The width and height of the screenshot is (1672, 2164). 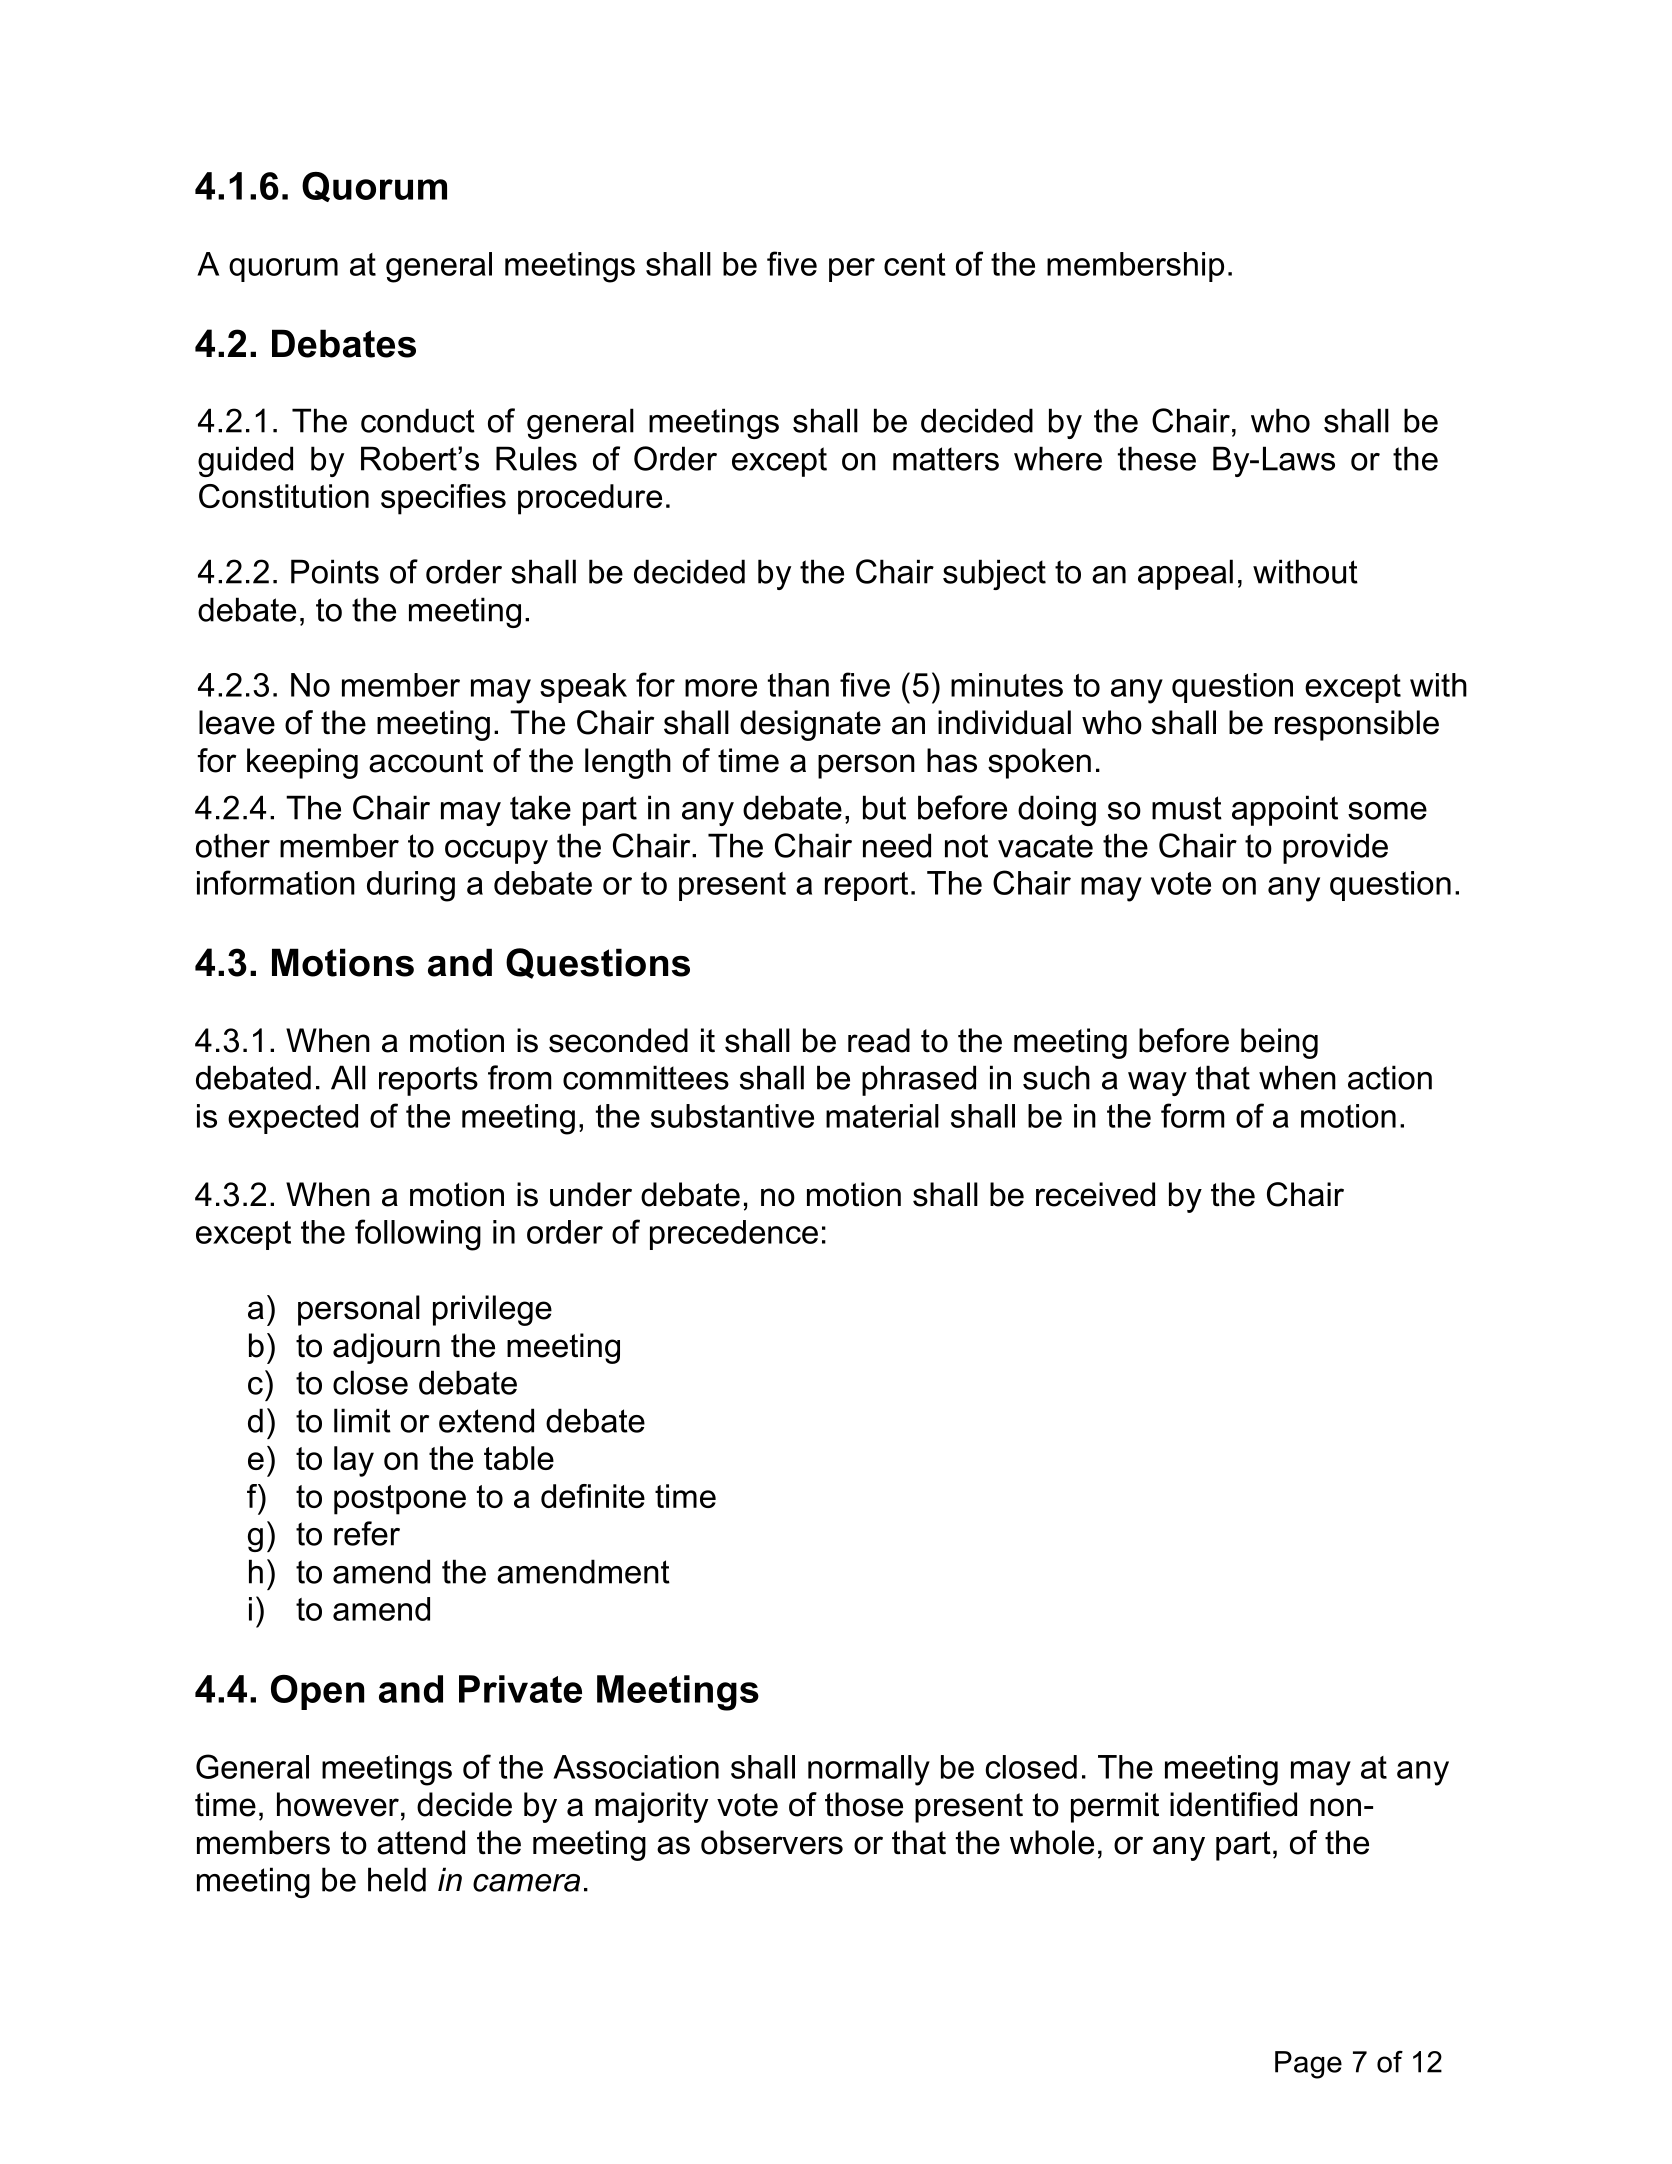 I want to click on account, so click(x=426, y=761).
